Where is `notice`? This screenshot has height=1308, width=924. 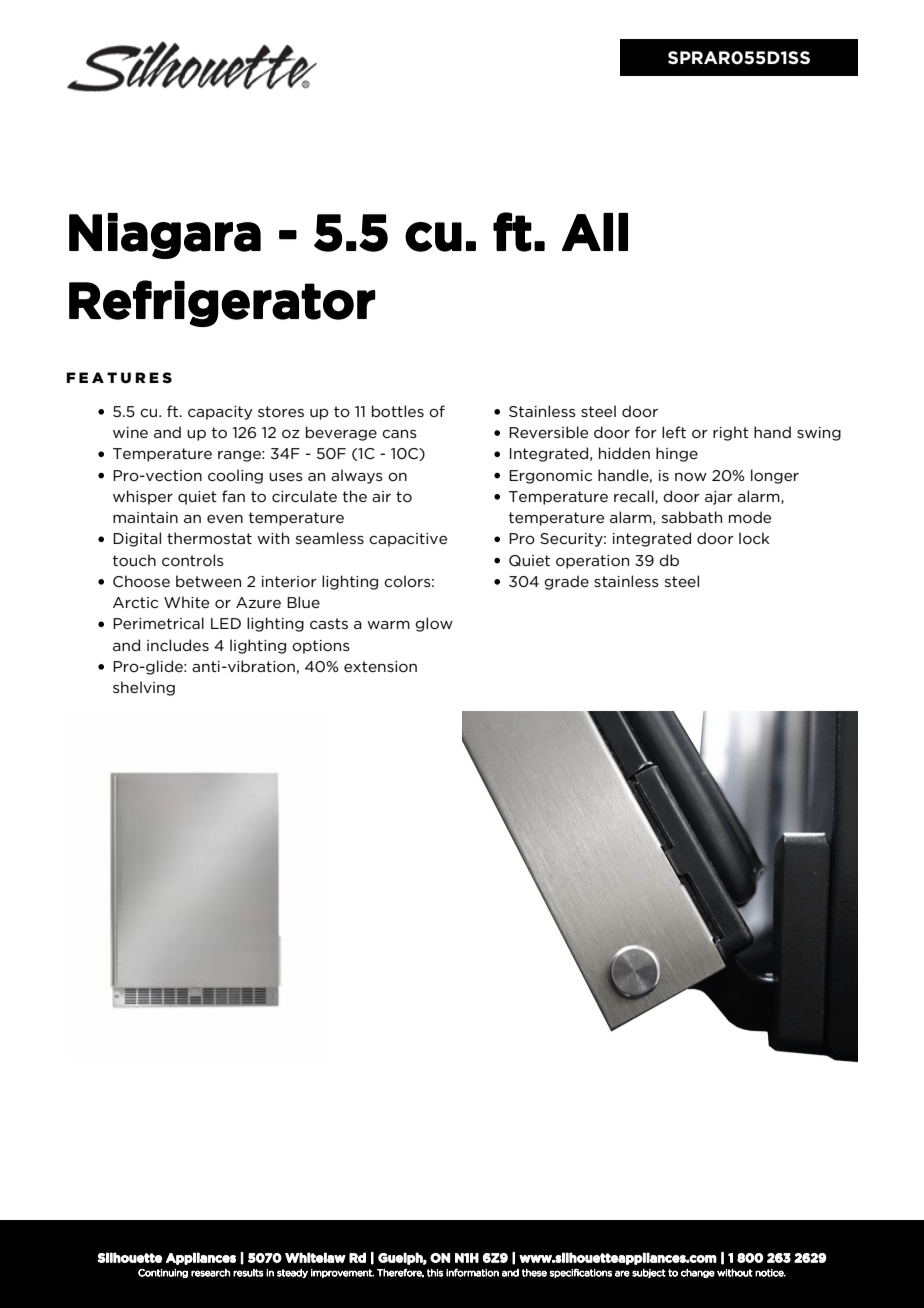
notice is located at coordinates (770, 1273).
